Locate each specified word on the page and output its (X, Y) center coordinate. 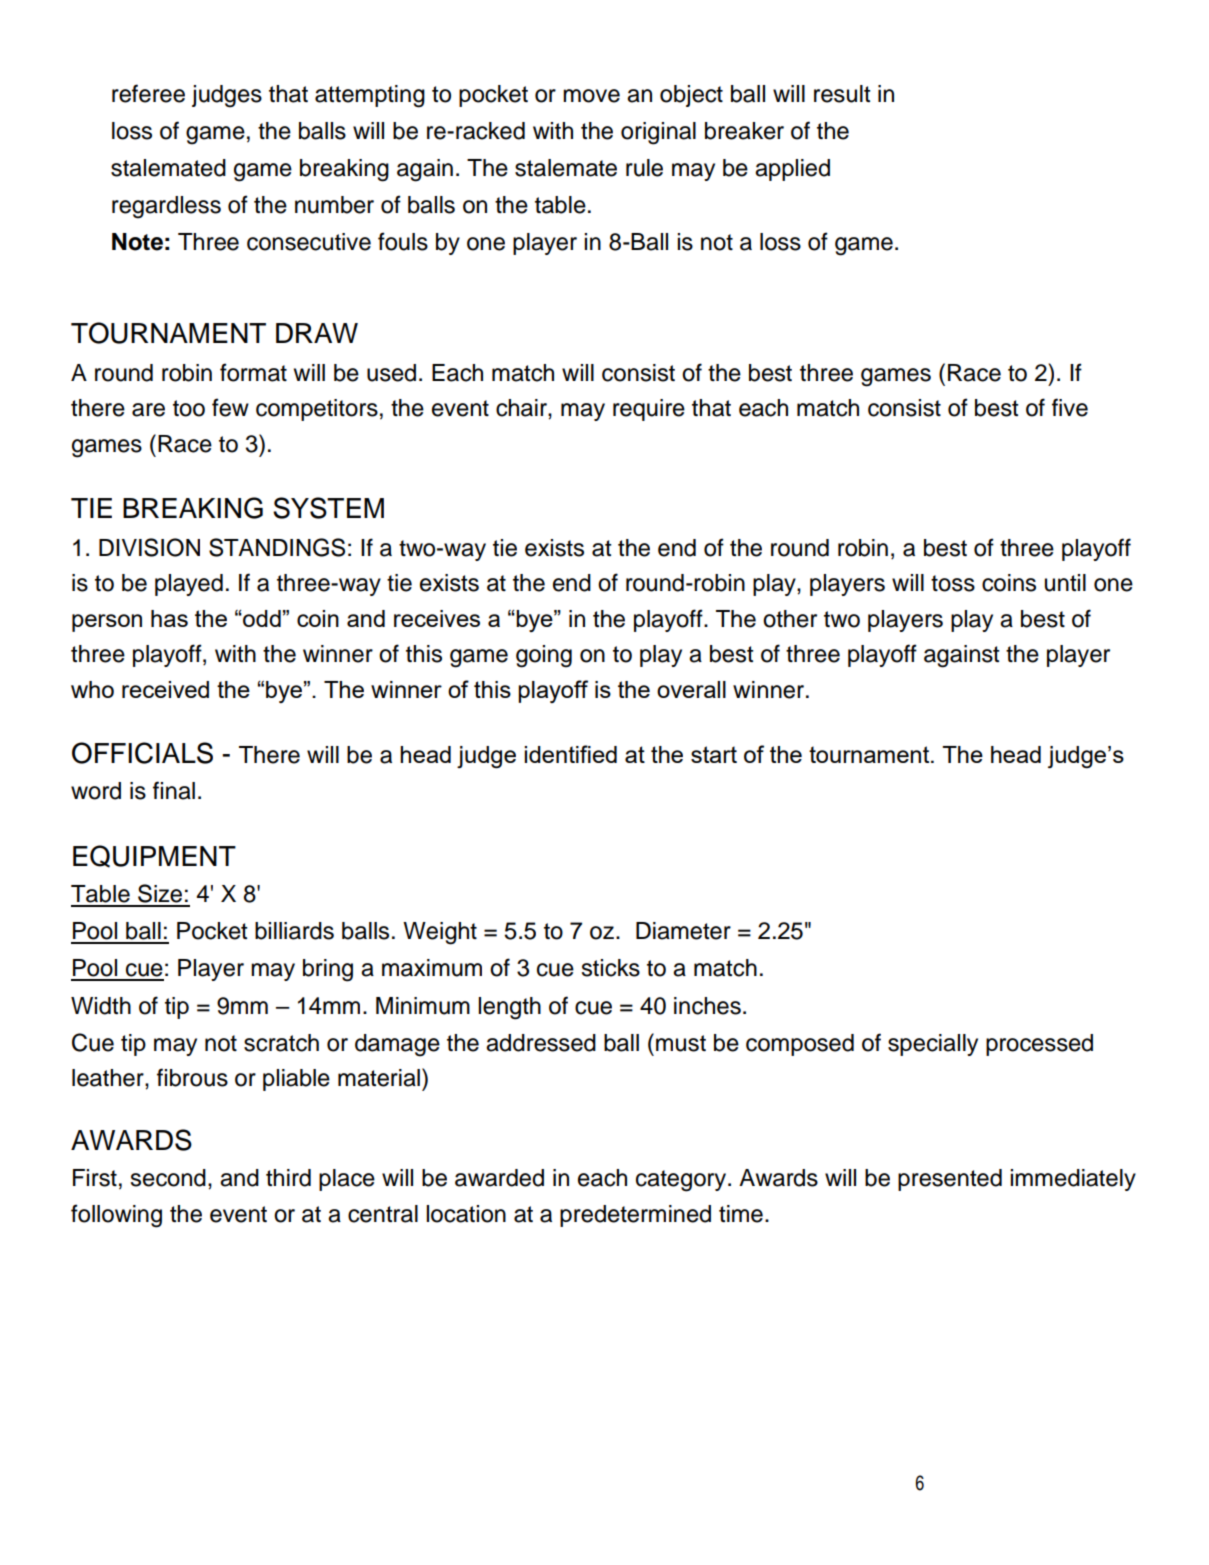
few (230, 407)
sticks (611, 968)
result (842, 94)
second (168, 1178)
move (591, 96)
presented (950, 1180)
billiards (294, 931)
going (544, 656)
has (169, 618)
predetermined (635, 1216)
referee (148, 93)
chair (522, 408)
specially (933, 1045)
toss (953, 583)
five (1070, 407)
